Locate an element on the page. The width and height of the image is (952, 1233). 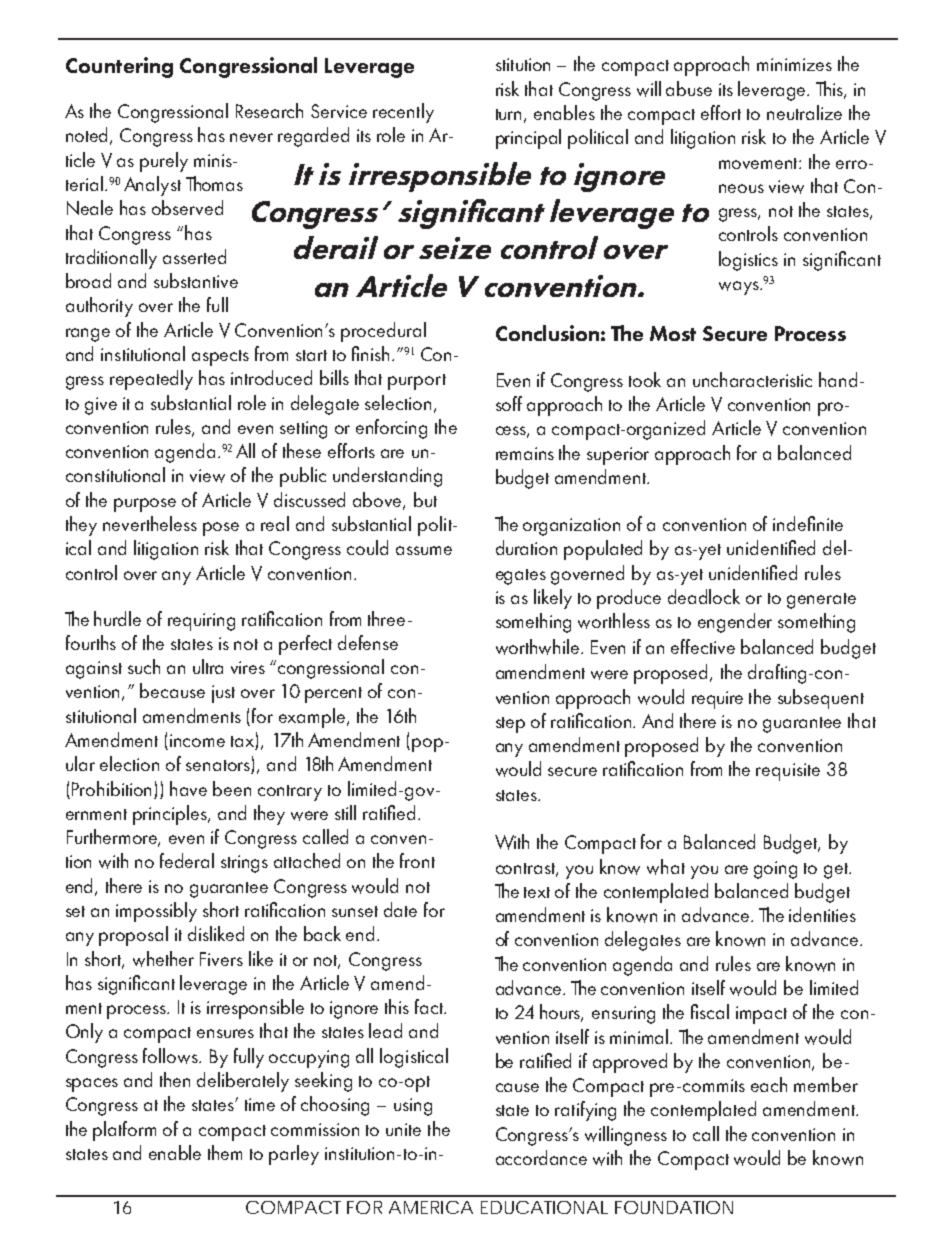
Countering is located at coordinates (119, 67).
